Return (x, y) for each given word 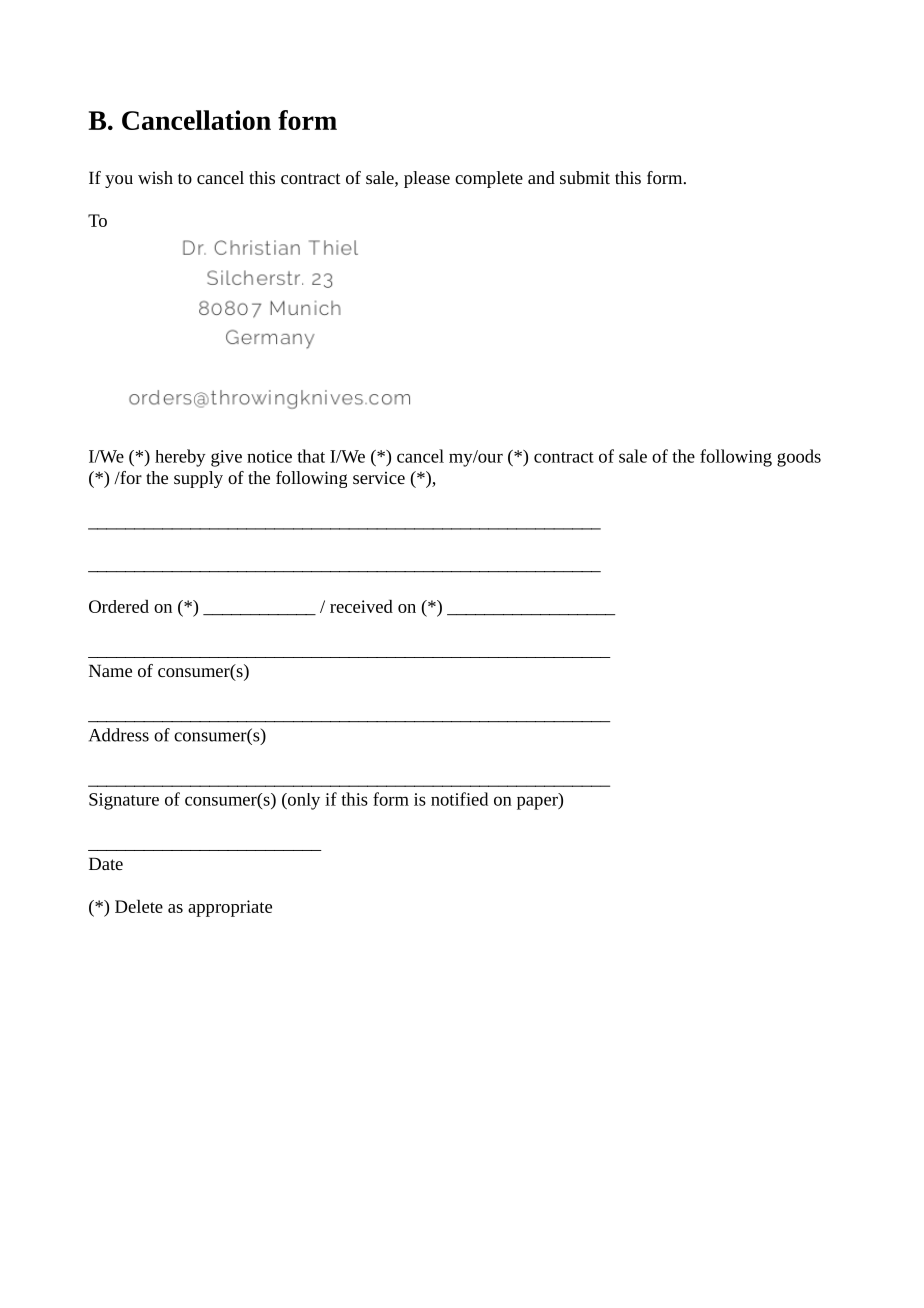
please (427, 179)
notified (459, 799)
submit (585, 177)
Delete (139, 906)
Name (110, 670)
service (379, 478)
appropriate (230, 908)
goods (799, 458)
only (303, 801)
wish (155, 177)
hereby (180, 458)
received (361, 606)
